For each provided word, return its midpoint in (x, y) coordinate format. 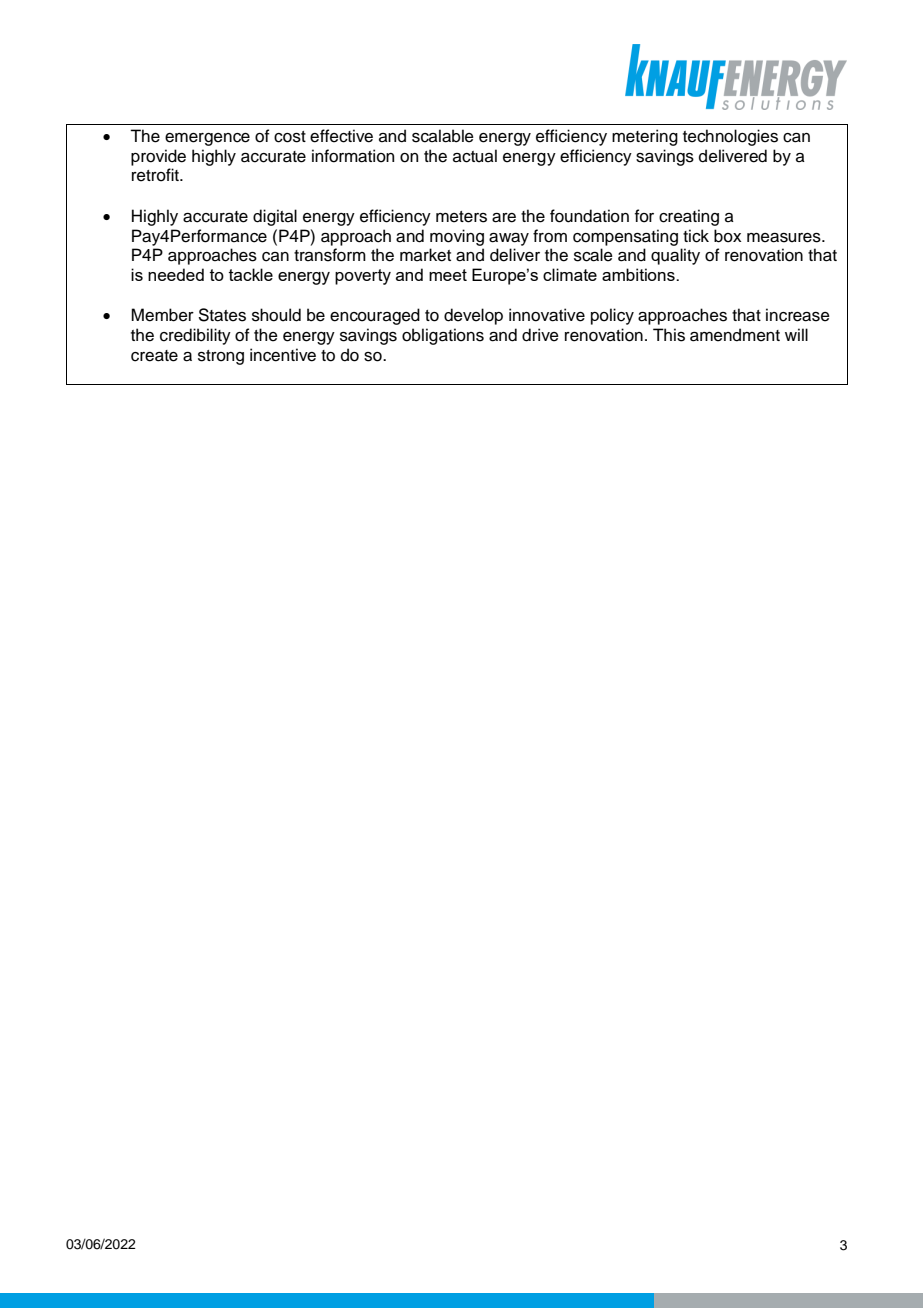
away (509, 239)
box (727, 236)
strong (221, 357)
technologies (730, 137)
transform (330, 255)
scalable (443, 136)
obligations (443, 336)
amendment (735, 335)
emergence (207, 139)
